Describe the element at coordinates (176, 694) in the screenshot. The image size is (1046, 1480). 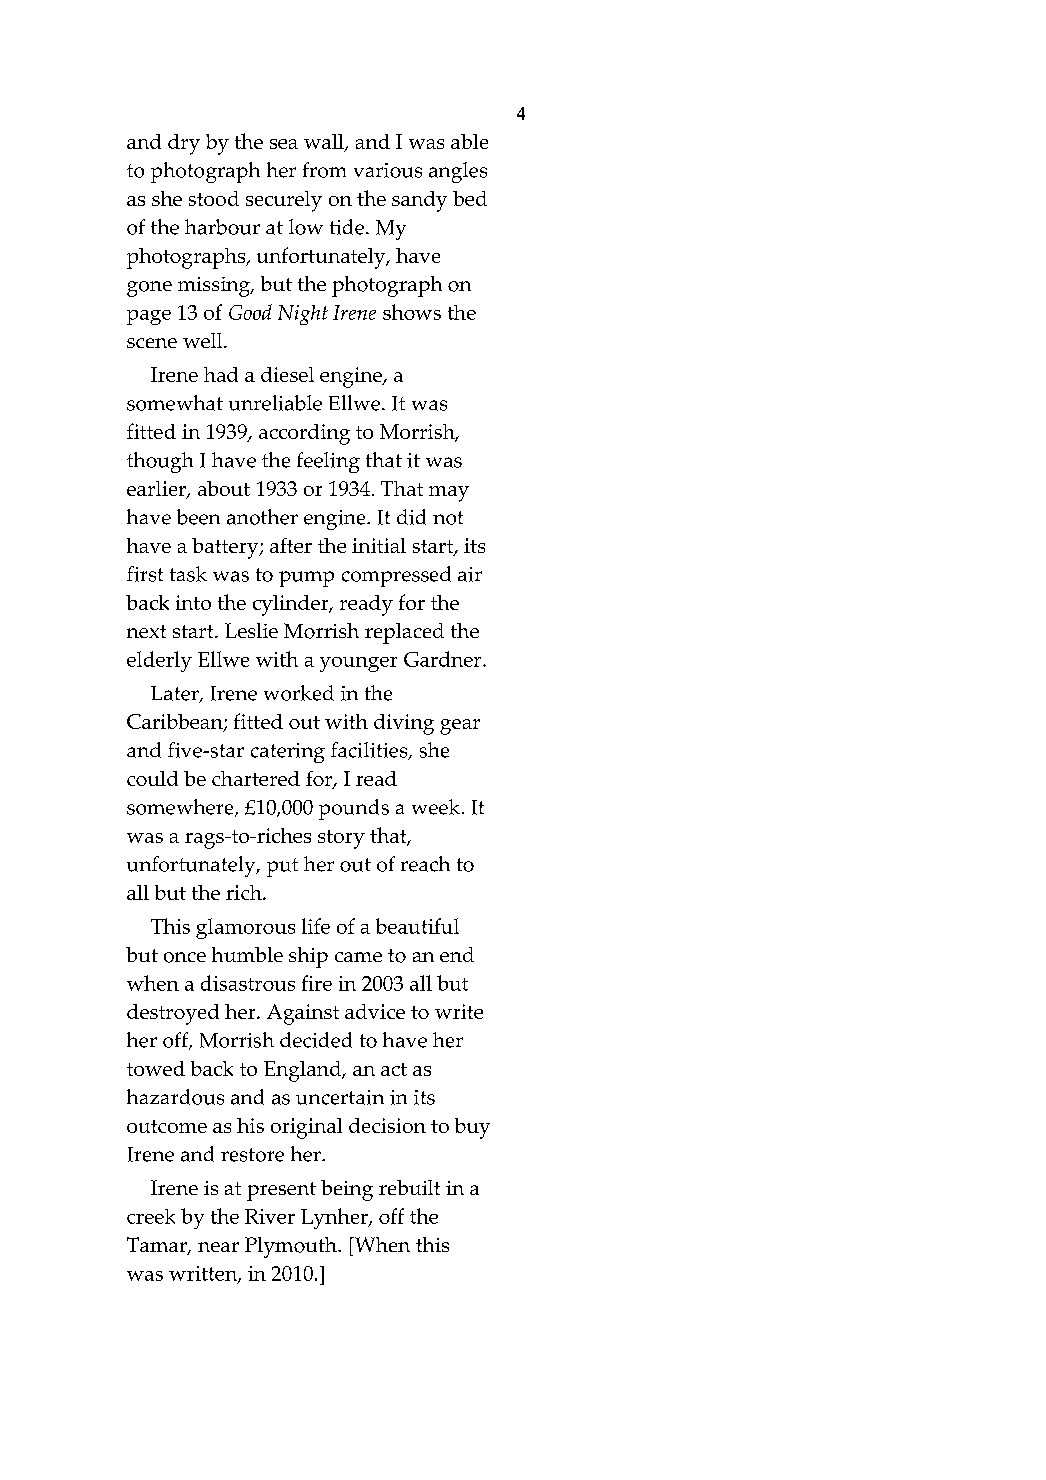
I see `Later` at that location.
